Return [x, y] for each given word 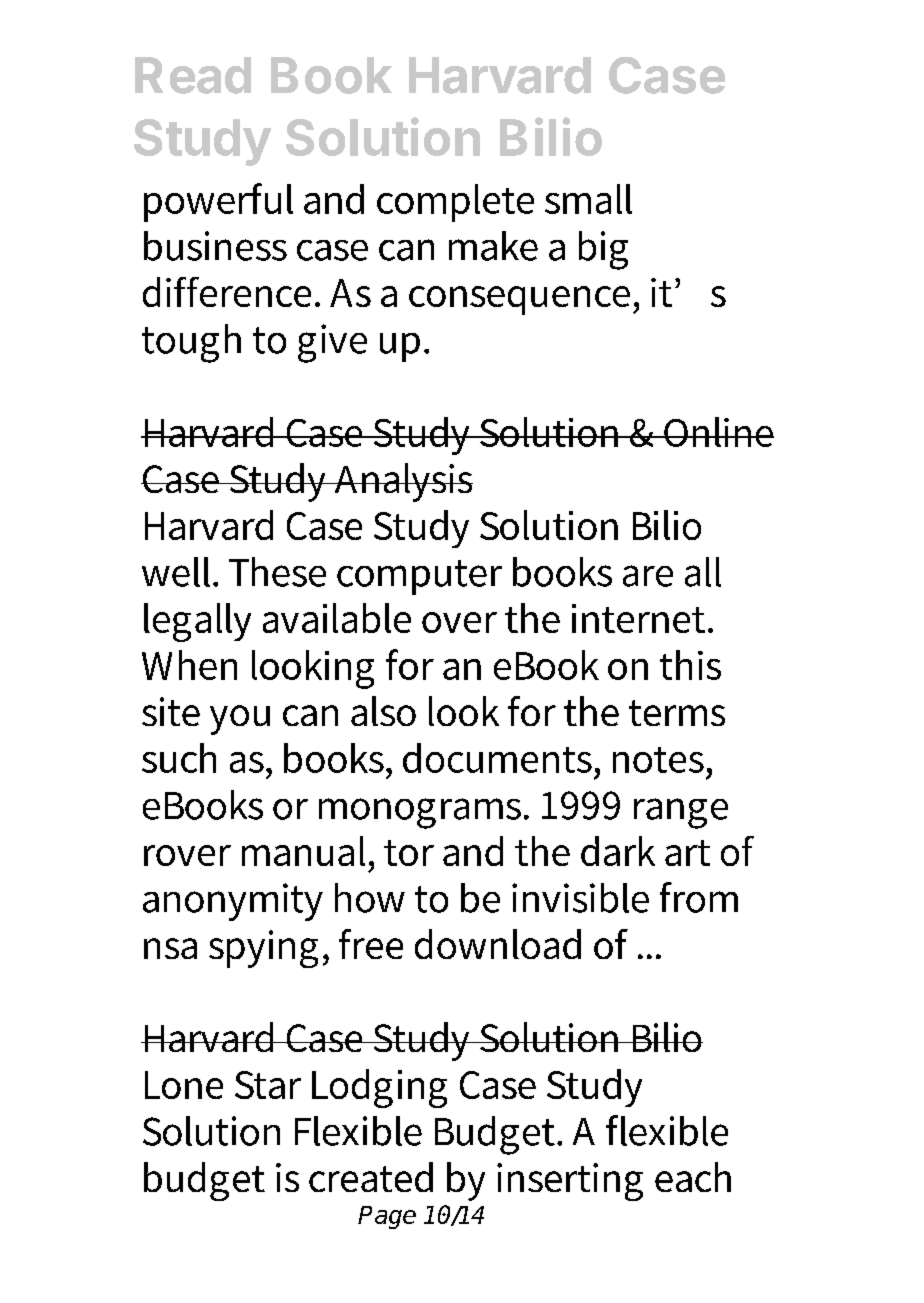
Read [193, 75]
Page [387, 1217]
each [693, 1177]
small [588, 199]
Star [268, 1085]
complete [455, 203]
